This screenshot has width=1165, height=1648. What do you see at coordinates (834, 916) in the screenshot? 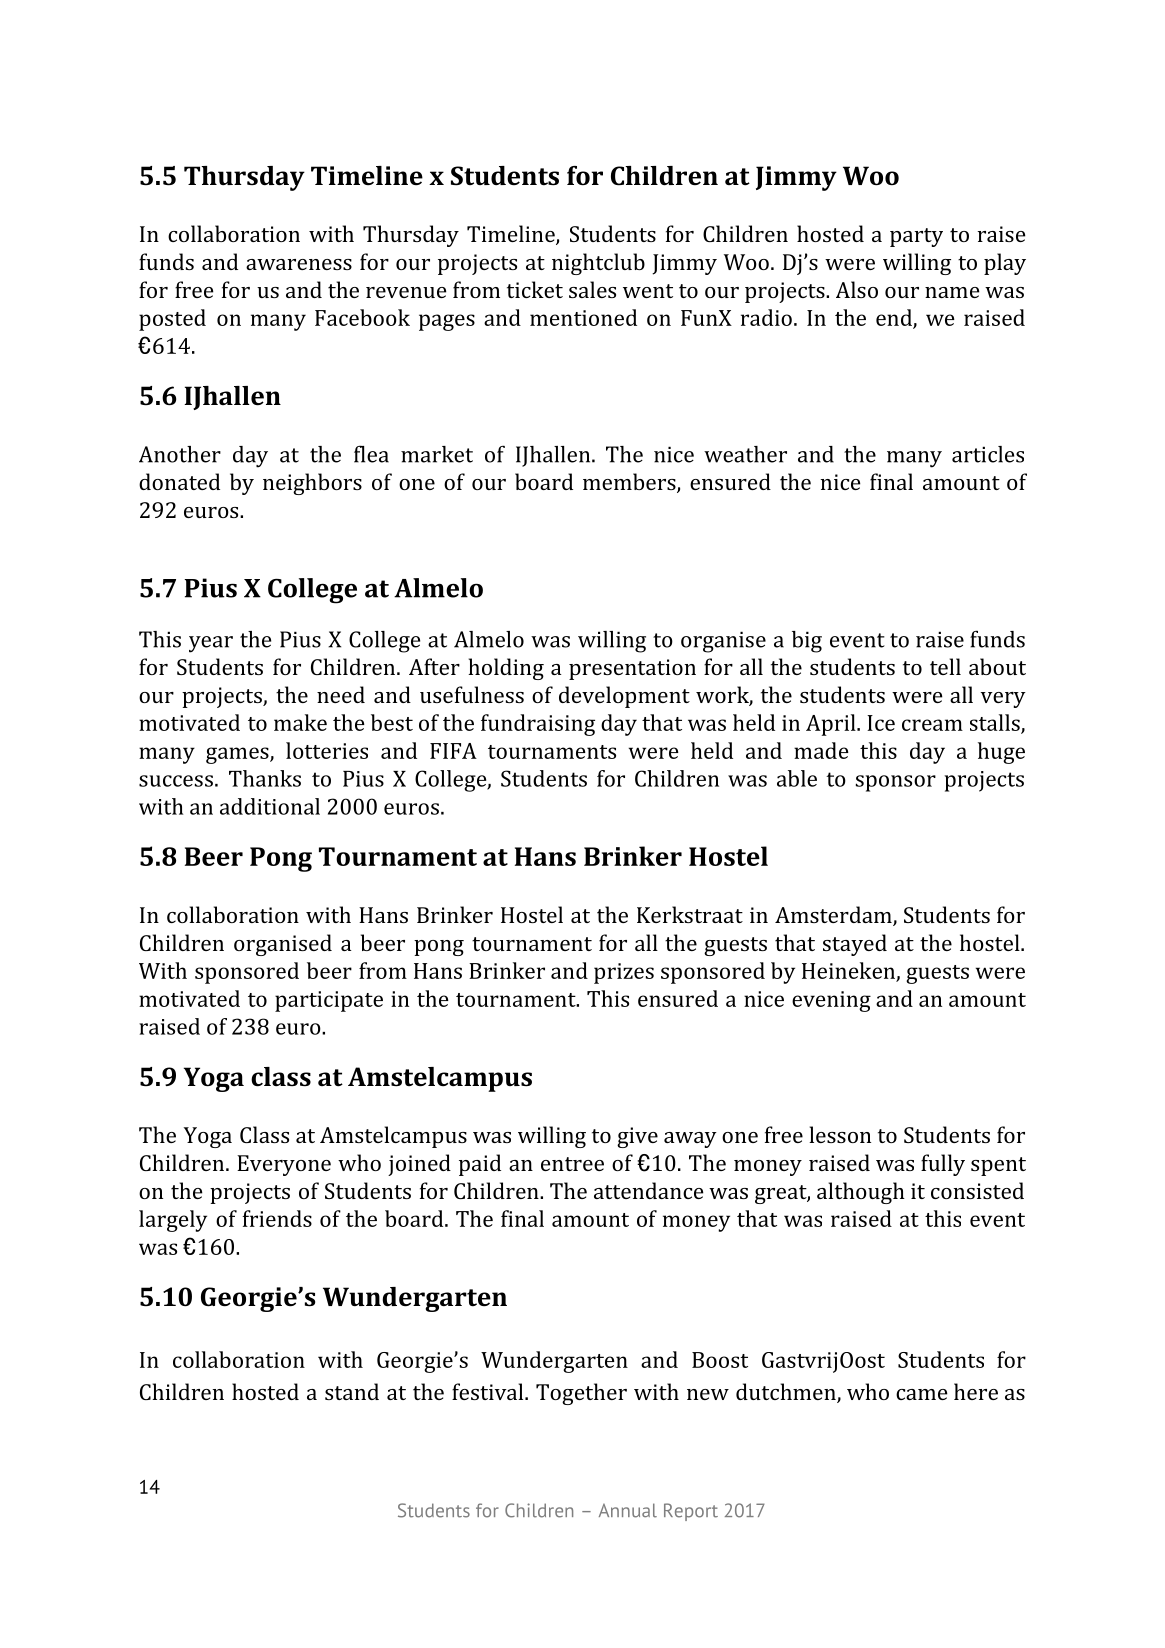
I see `Amsterdam` at bounding box center [834, 916].
